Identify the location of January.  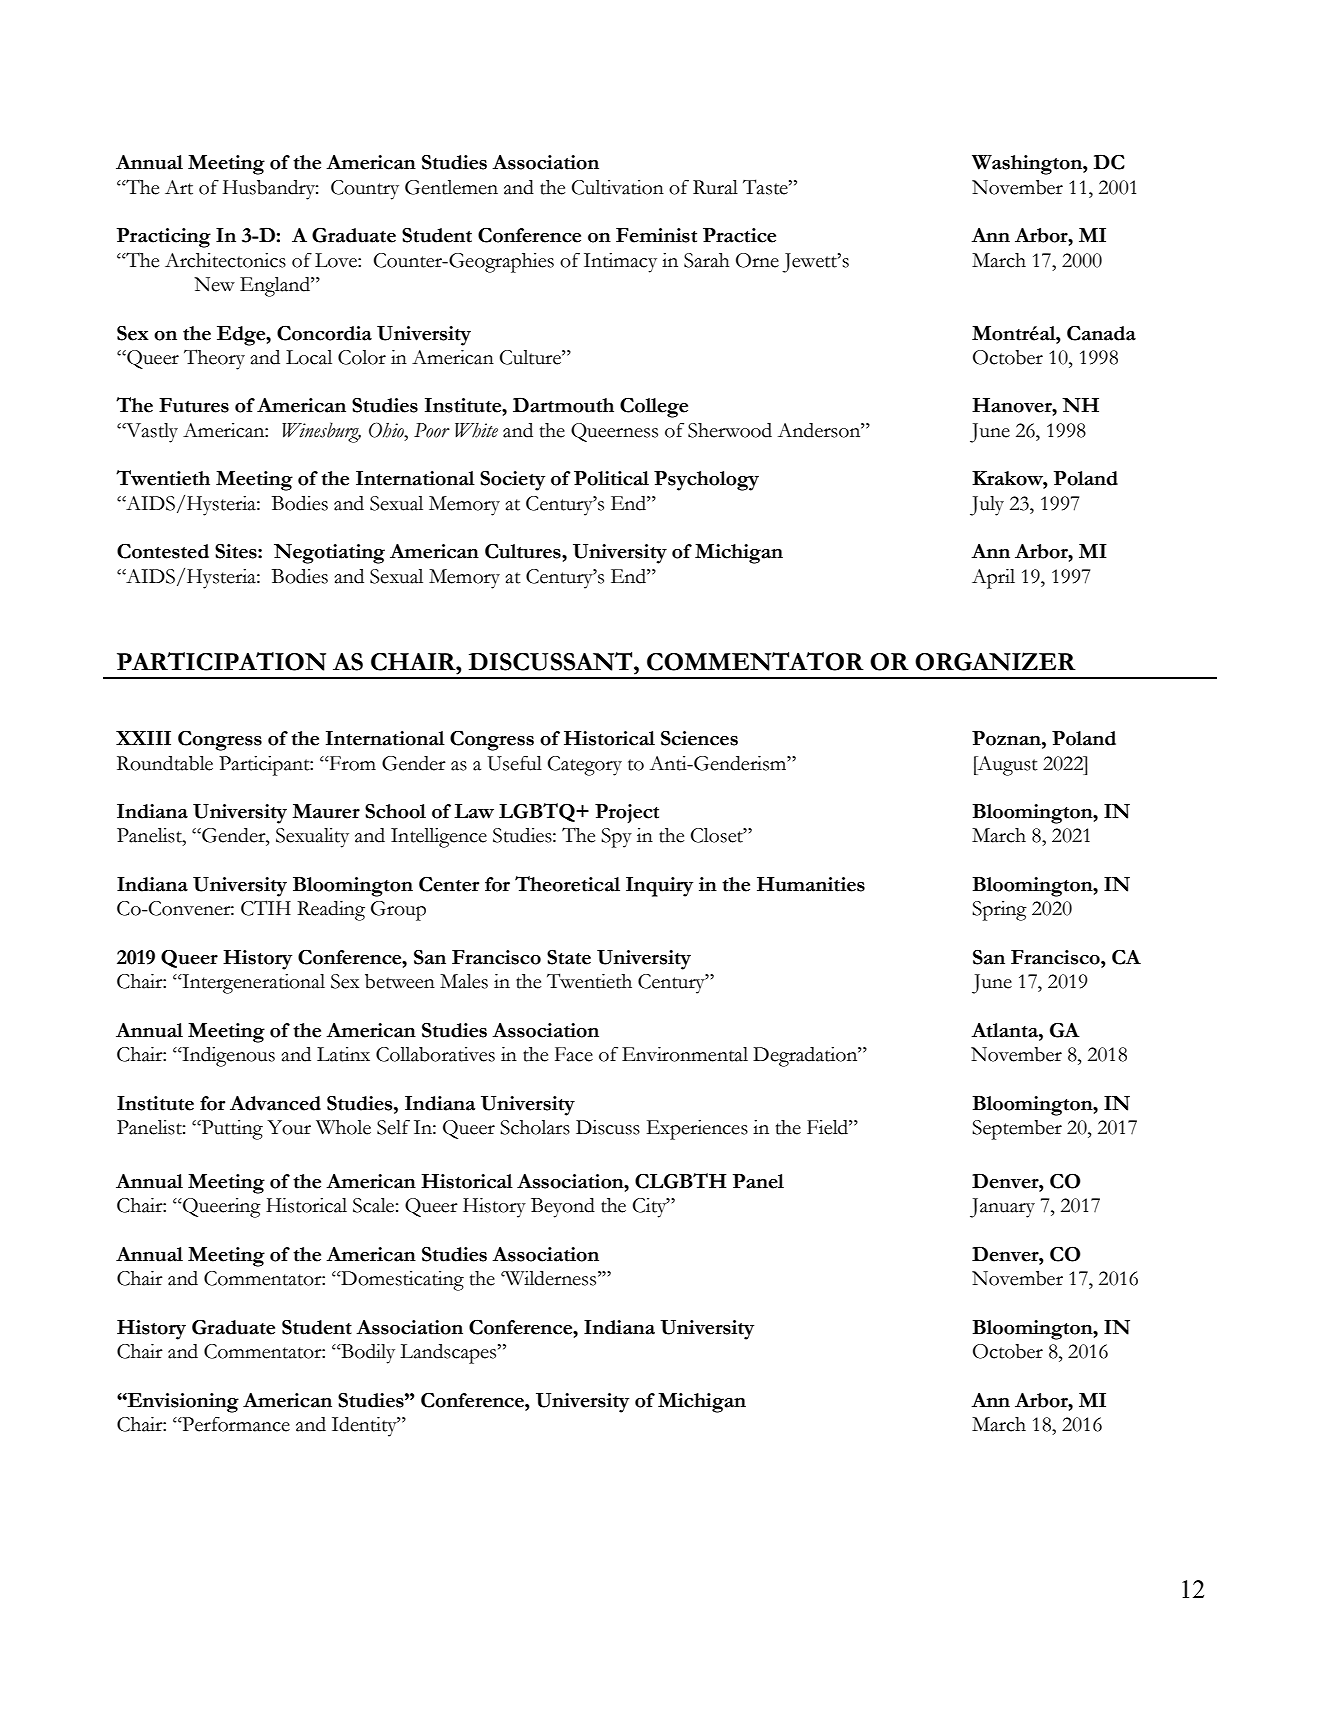
(1002, 1208).
